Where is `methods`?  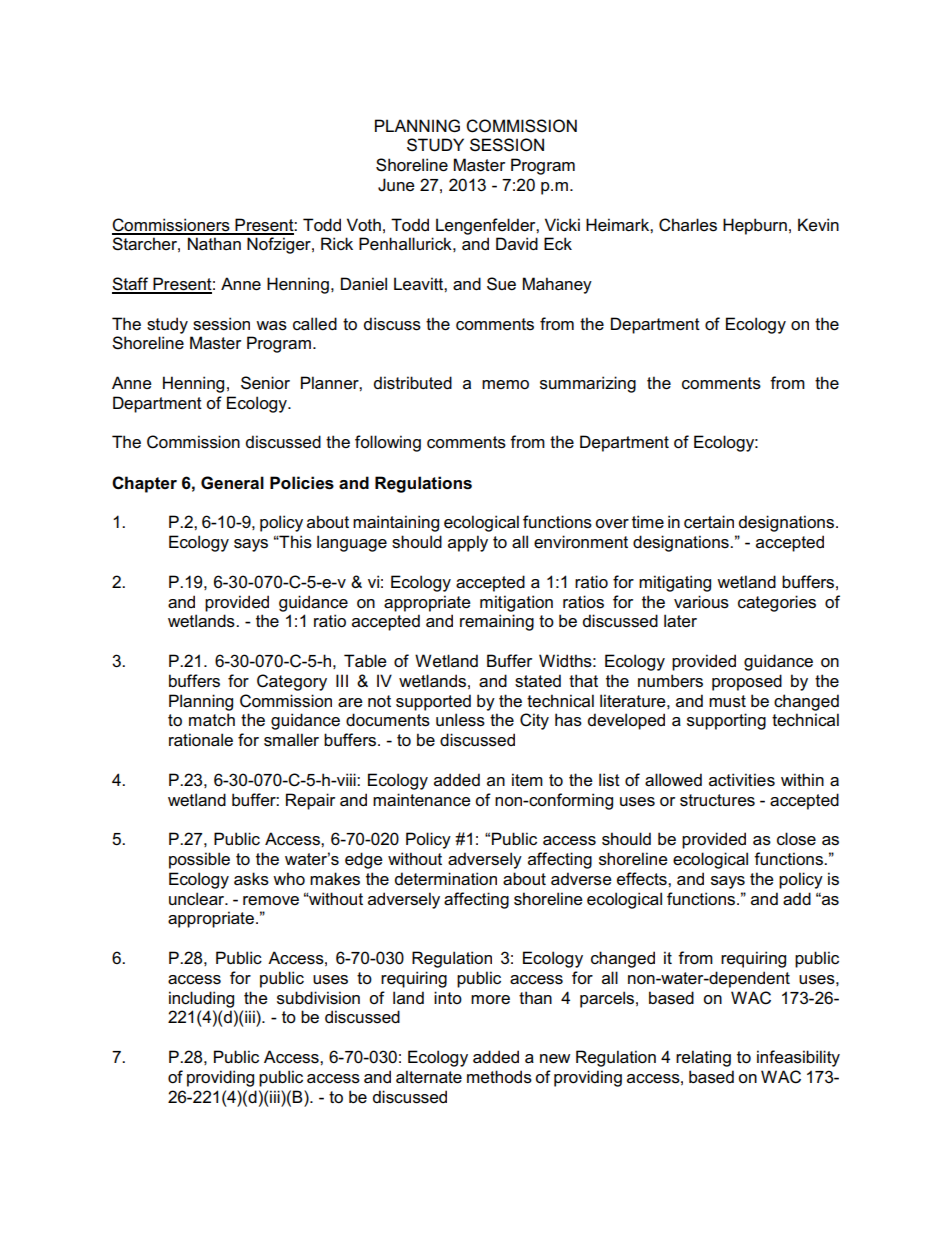
methods is located at coordinates (499, 1077).
